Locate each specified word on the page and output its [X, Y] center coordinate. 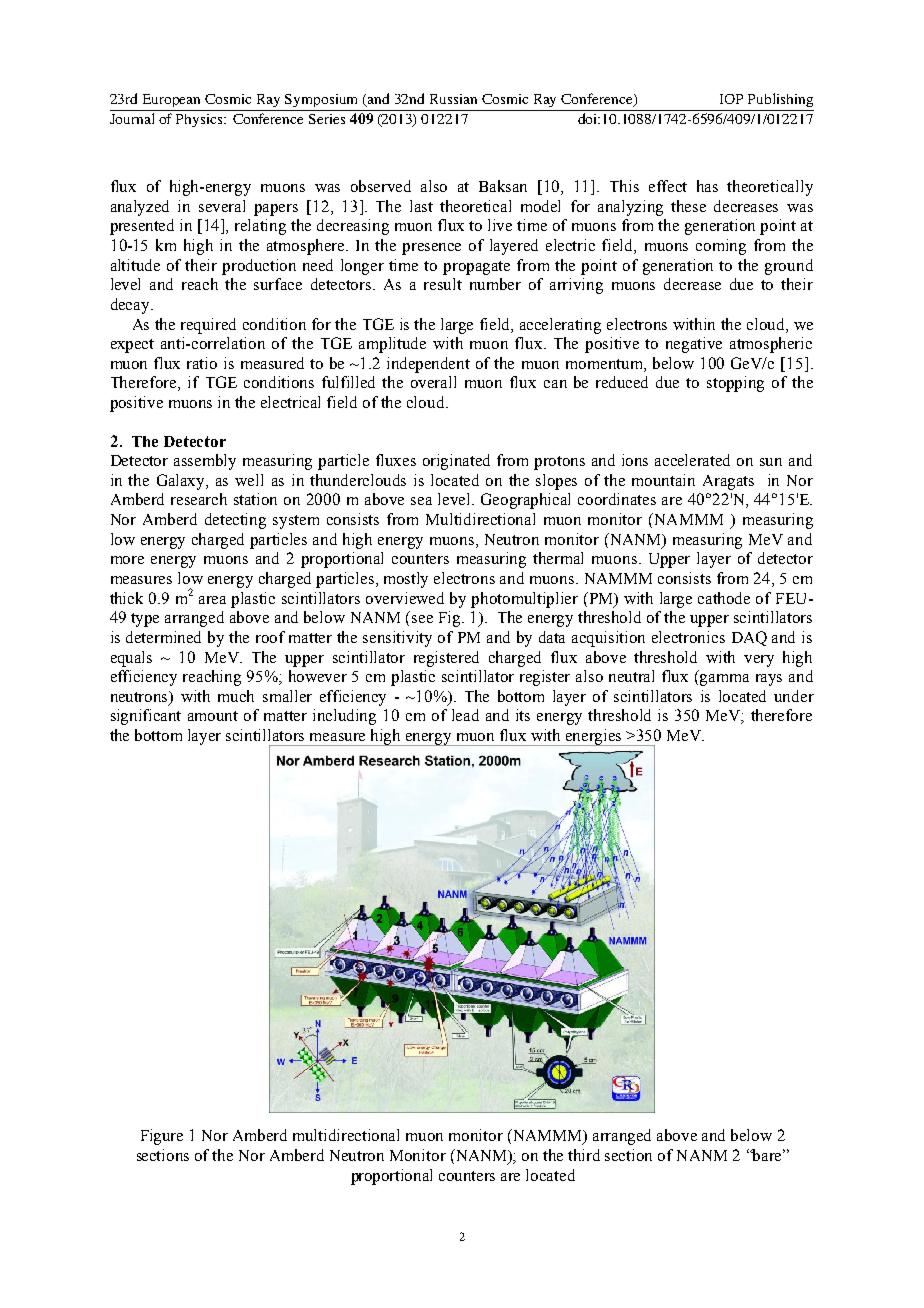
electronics [688, 637]
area [212, 600]
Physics [200, 120]
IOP [731, 99]
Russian [453, 99]
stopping [735, 384]
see [422, 619]
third [584, 1155]
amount [213, 716]
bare [768, 1155]
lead [465, 715]
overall [433, 382]
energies [594, 737]
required [208, 326]
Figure [162, 1137]
